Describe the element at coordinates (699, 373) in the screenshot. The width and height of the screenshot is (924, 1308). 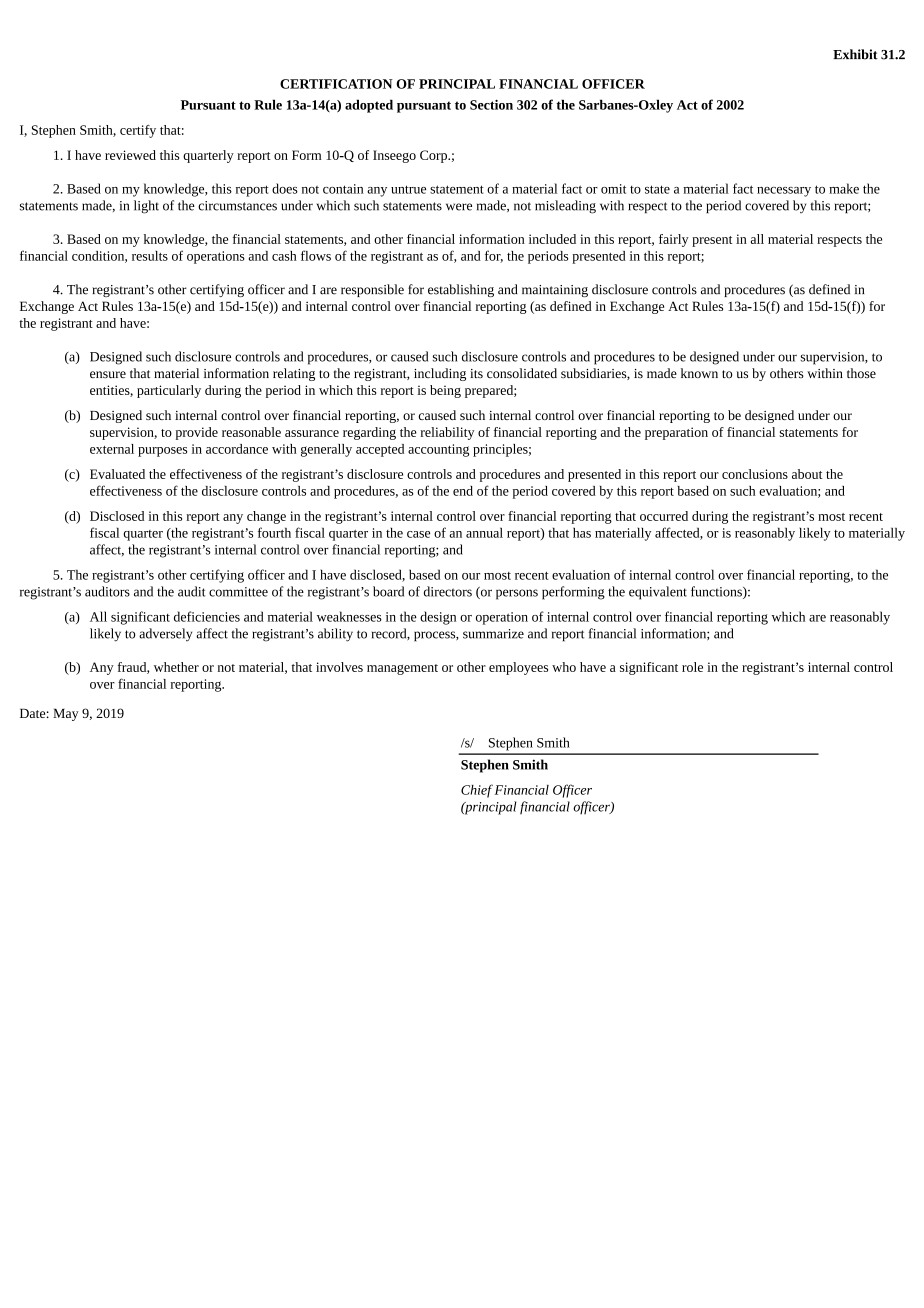
I see `known` at that location.
